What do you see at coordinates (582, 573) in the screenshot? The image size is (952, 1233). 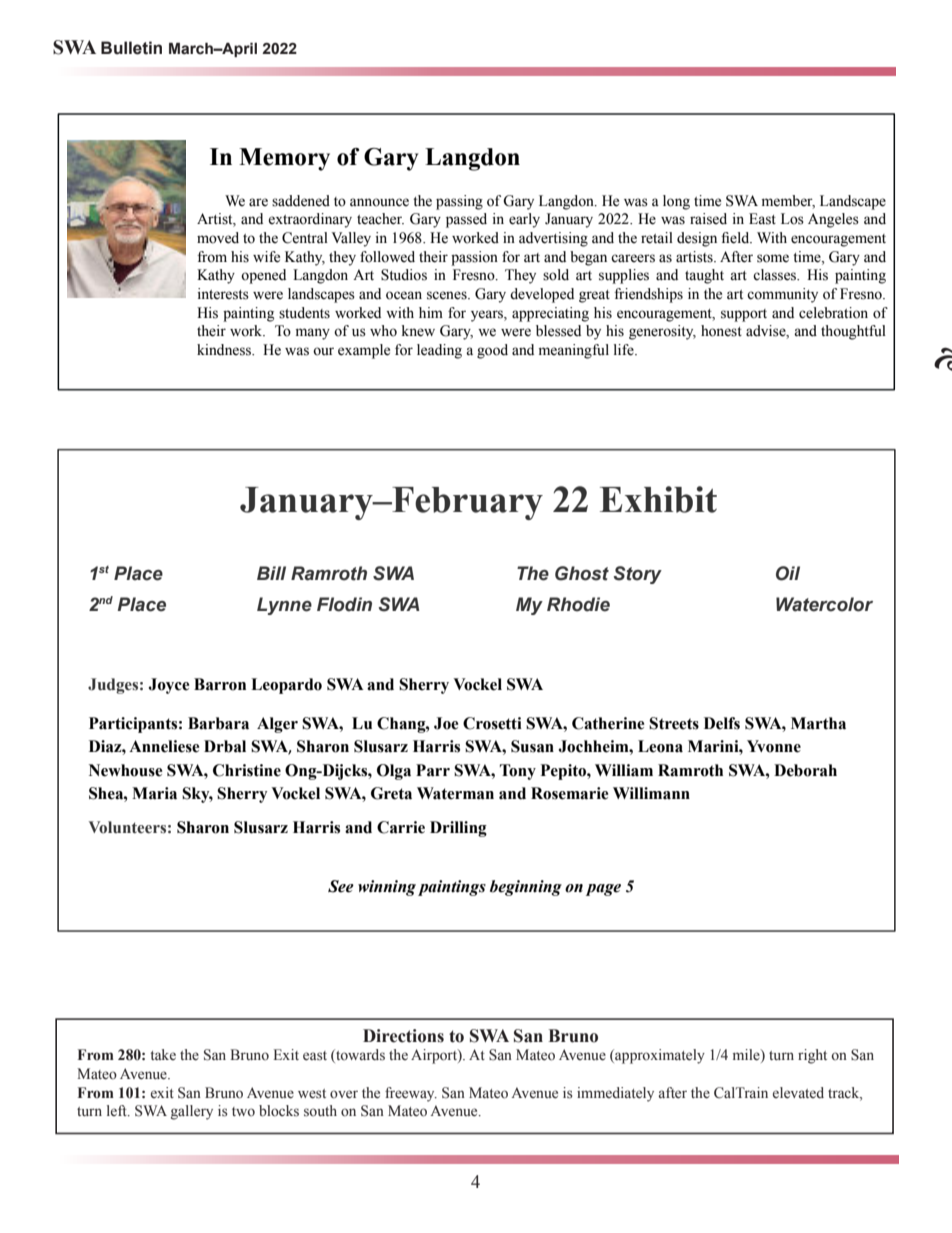 I see `Ghost` at bounding box center [582, 573].
